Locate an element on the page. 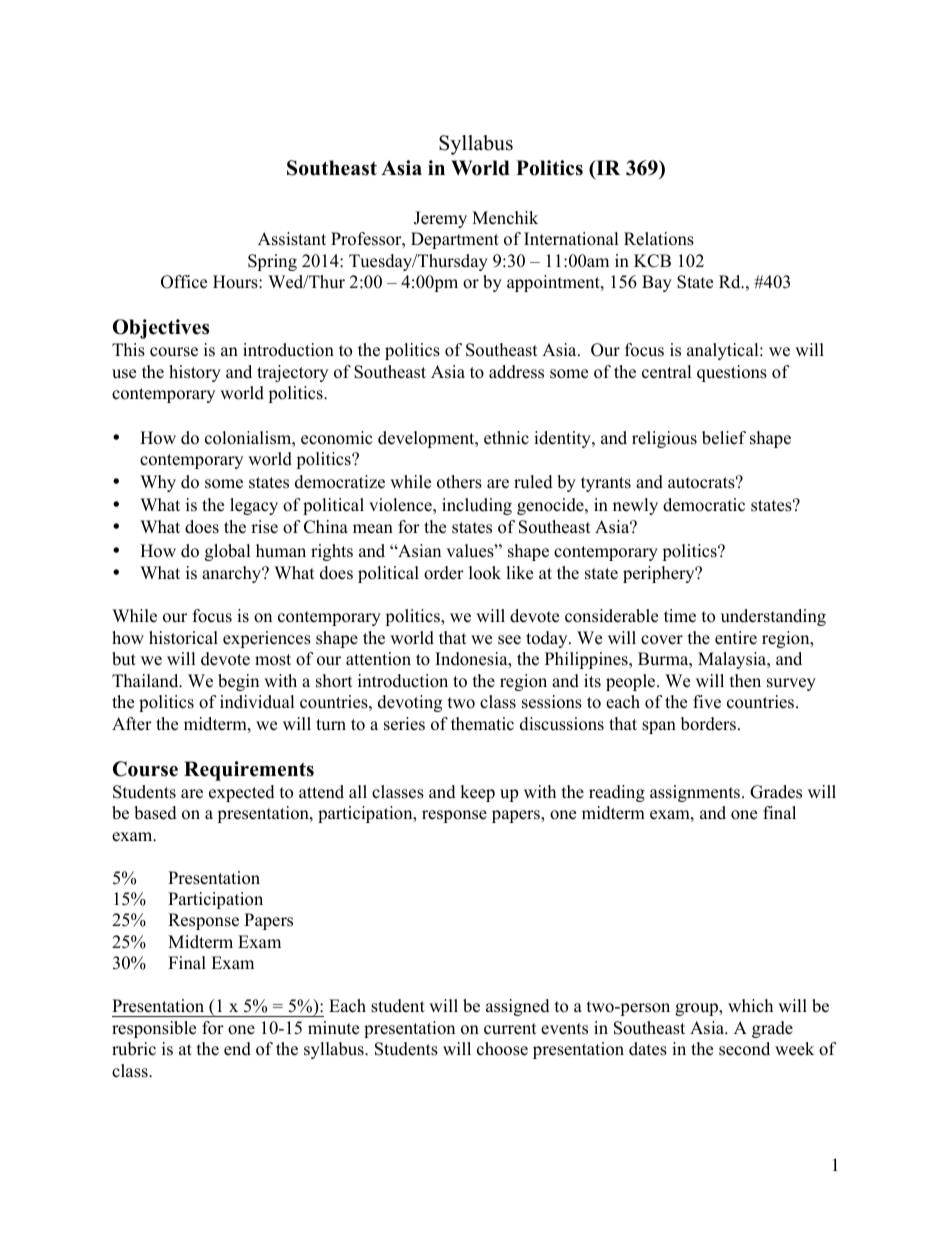 The image size is (952, 1233). see is located at coordinates (509, 640).
